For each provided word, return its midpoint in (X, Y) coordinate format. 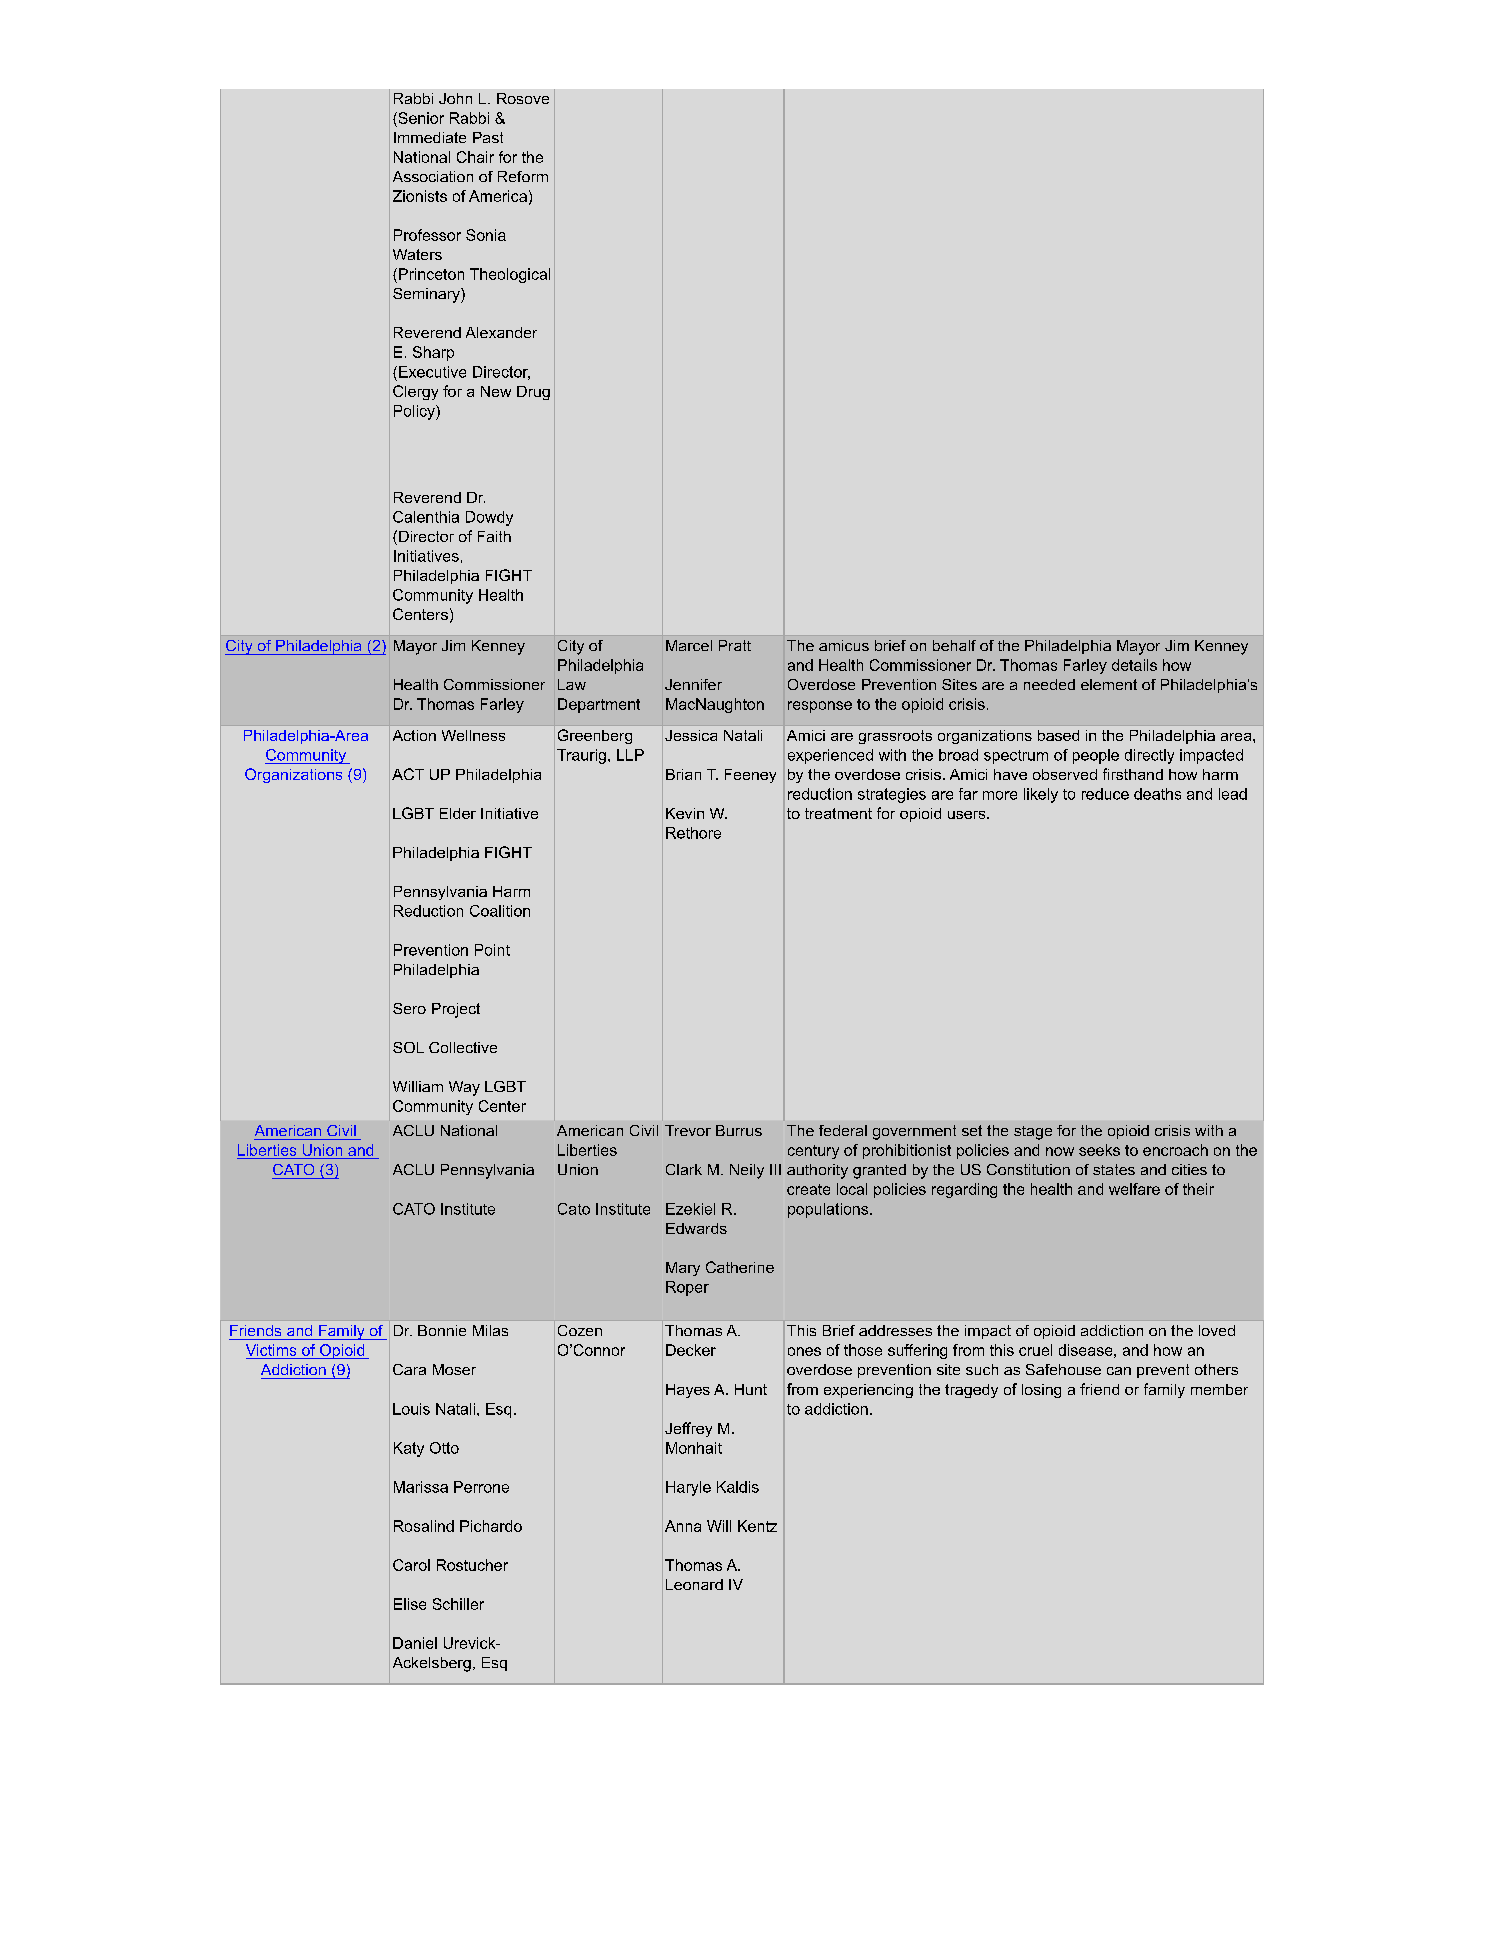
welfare (1134, 1189)
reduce (1105, 794)
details (1134, 665)
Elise (410, 1604)
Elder (458, 813)
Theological (510, 275)
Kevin (685, 813)
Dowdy (489, 518)
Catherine (740, 1267)
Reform (523, 176)
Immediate (430, 137)
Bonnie (442, 1330)
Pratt (735, 645)
